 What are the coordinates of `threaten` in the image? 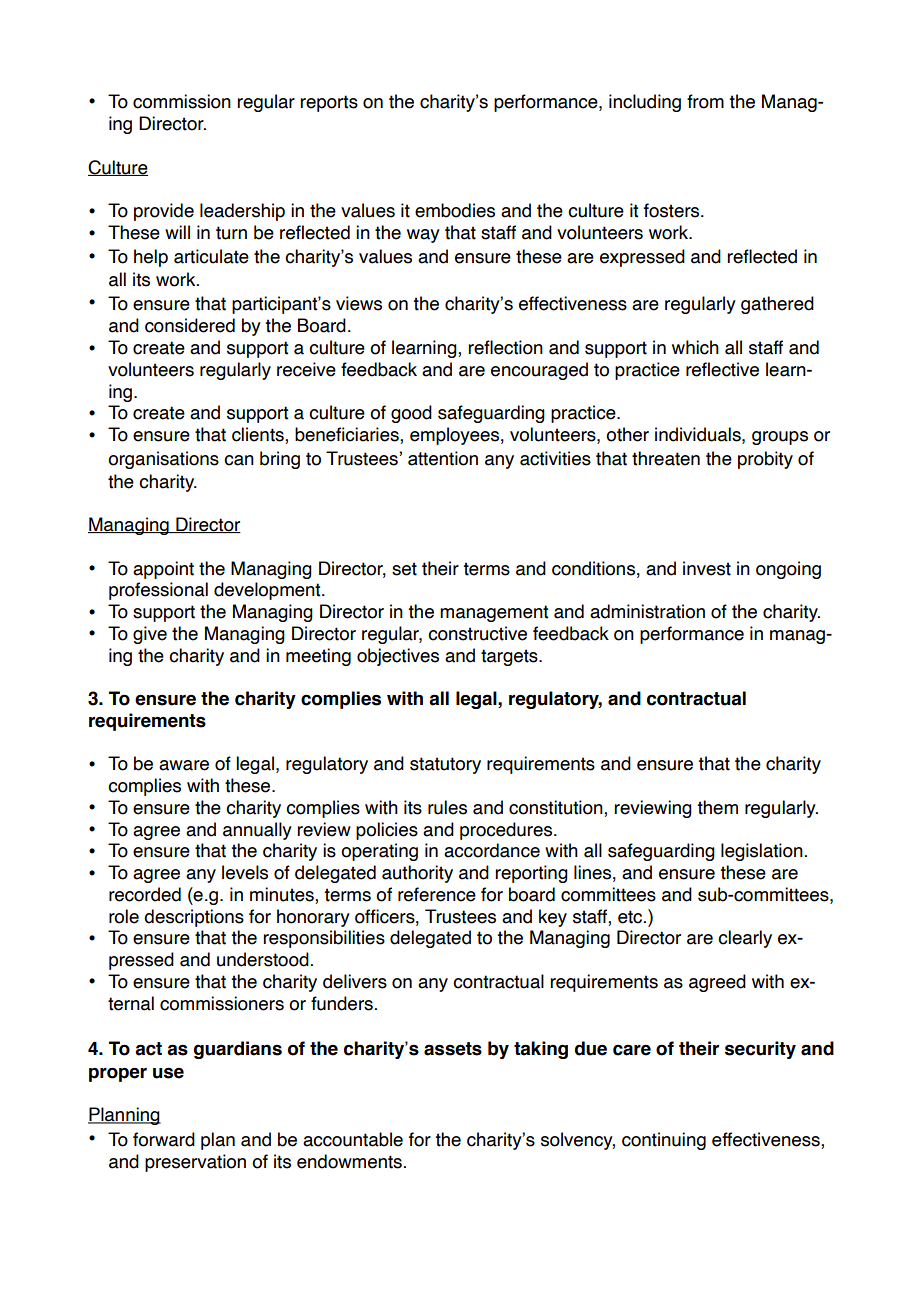 It's located at (666, 458).
